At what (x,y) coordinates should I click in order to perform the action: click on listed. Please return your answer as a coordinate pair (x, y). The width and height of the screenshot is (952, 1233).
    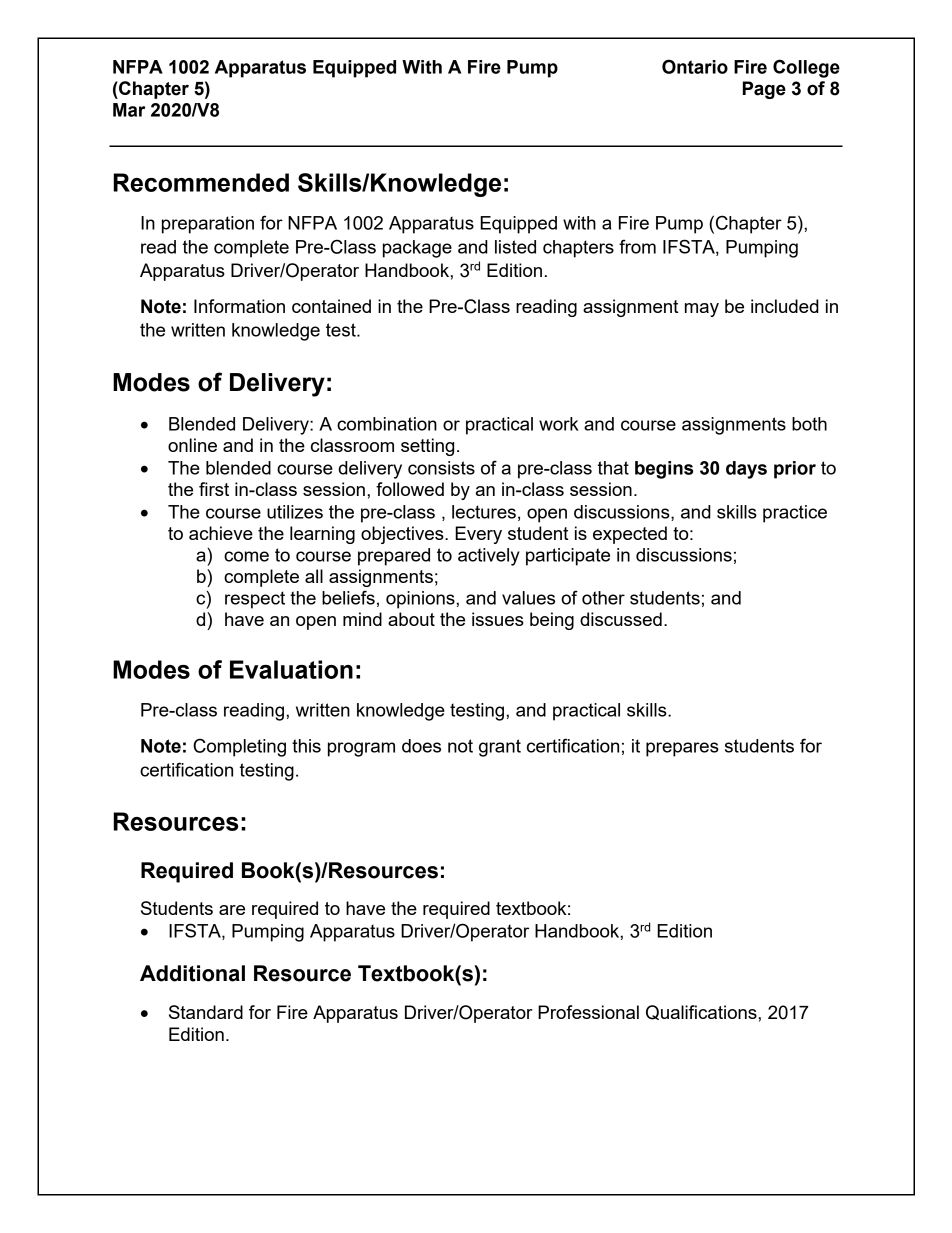
    Looking at the image, I should click on (515, 247).
